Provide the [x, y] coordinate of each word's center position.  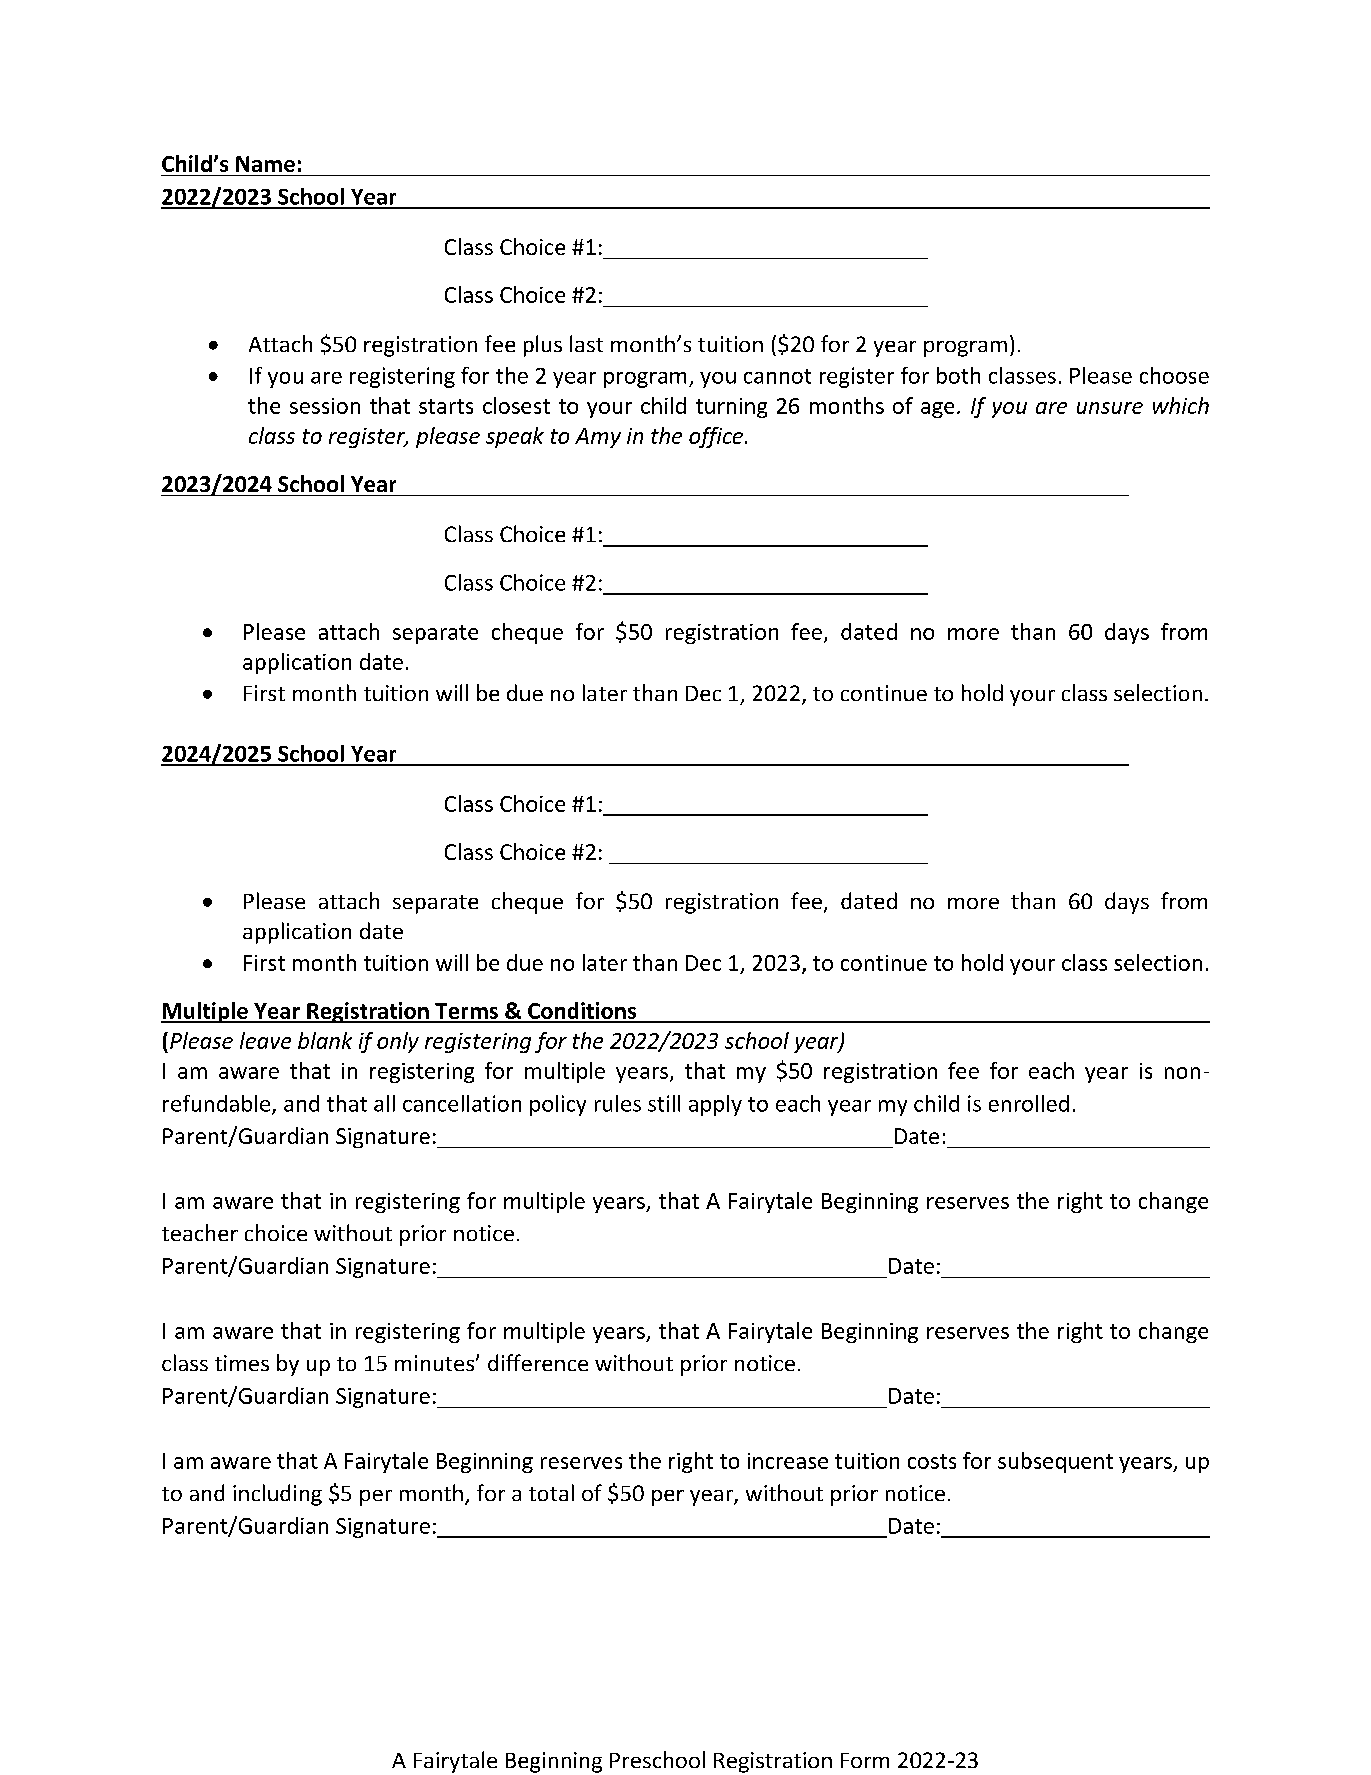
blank [325, 1040]
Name [265, 164]
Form [865, 1760]
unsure [1110, 408]
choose [1174, 375]
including [277, 1495]
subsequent [1055, 1462]
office [716, 437]
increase [788, 1461]
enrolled [1029, 1103]
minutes [436, 1363]
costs [932, 1461]
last [586, 343]
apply [715, 1105]
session [325, 406]
